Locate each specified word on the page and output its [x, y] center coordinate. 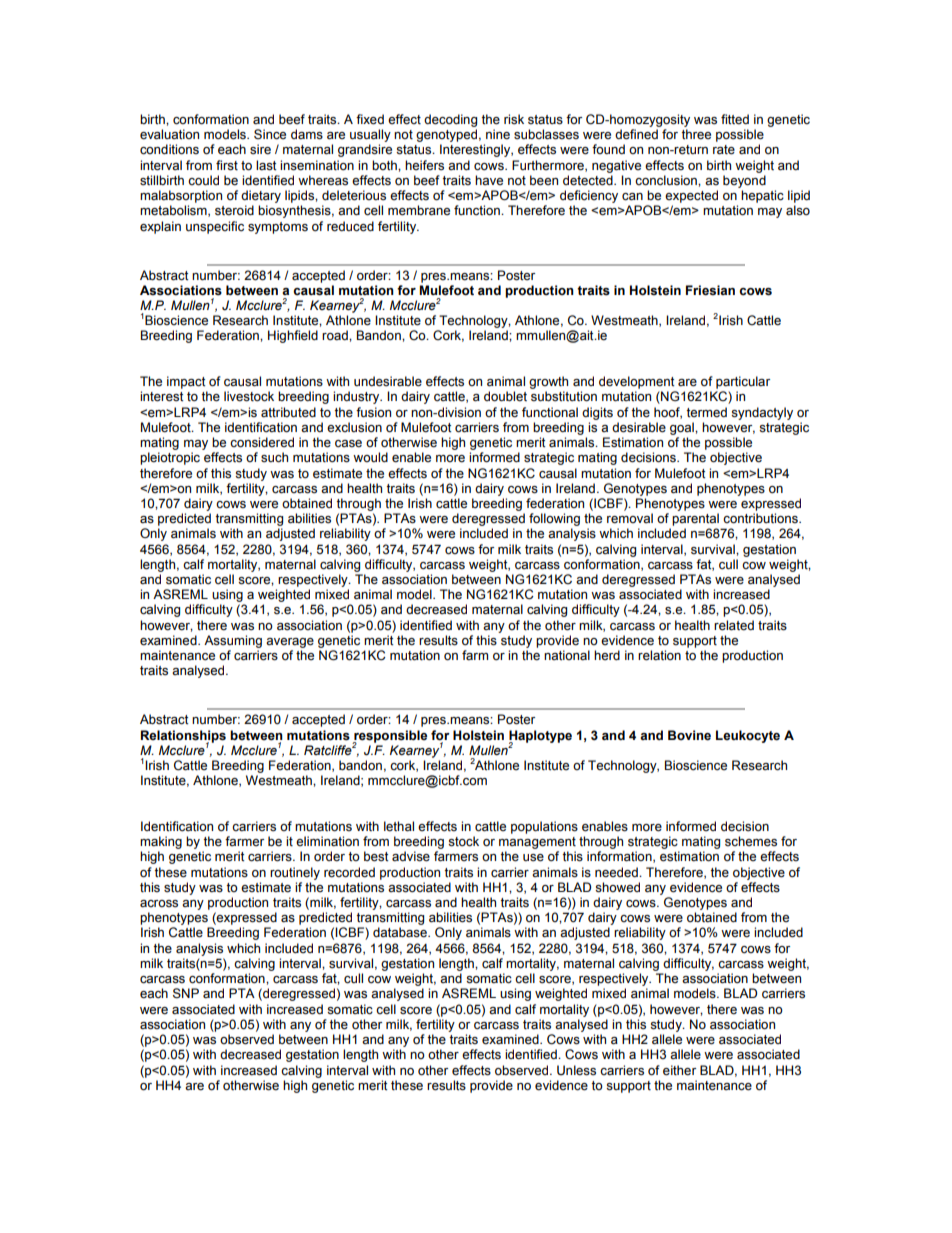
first [227, 165]
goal [683, 428]
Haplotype [540, 737]
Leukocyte [748, 736]
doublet [505, 396]
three [696, 134]
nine [498, 134]
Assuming [233, 641]
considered [262, 442]
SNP [186, 993]
